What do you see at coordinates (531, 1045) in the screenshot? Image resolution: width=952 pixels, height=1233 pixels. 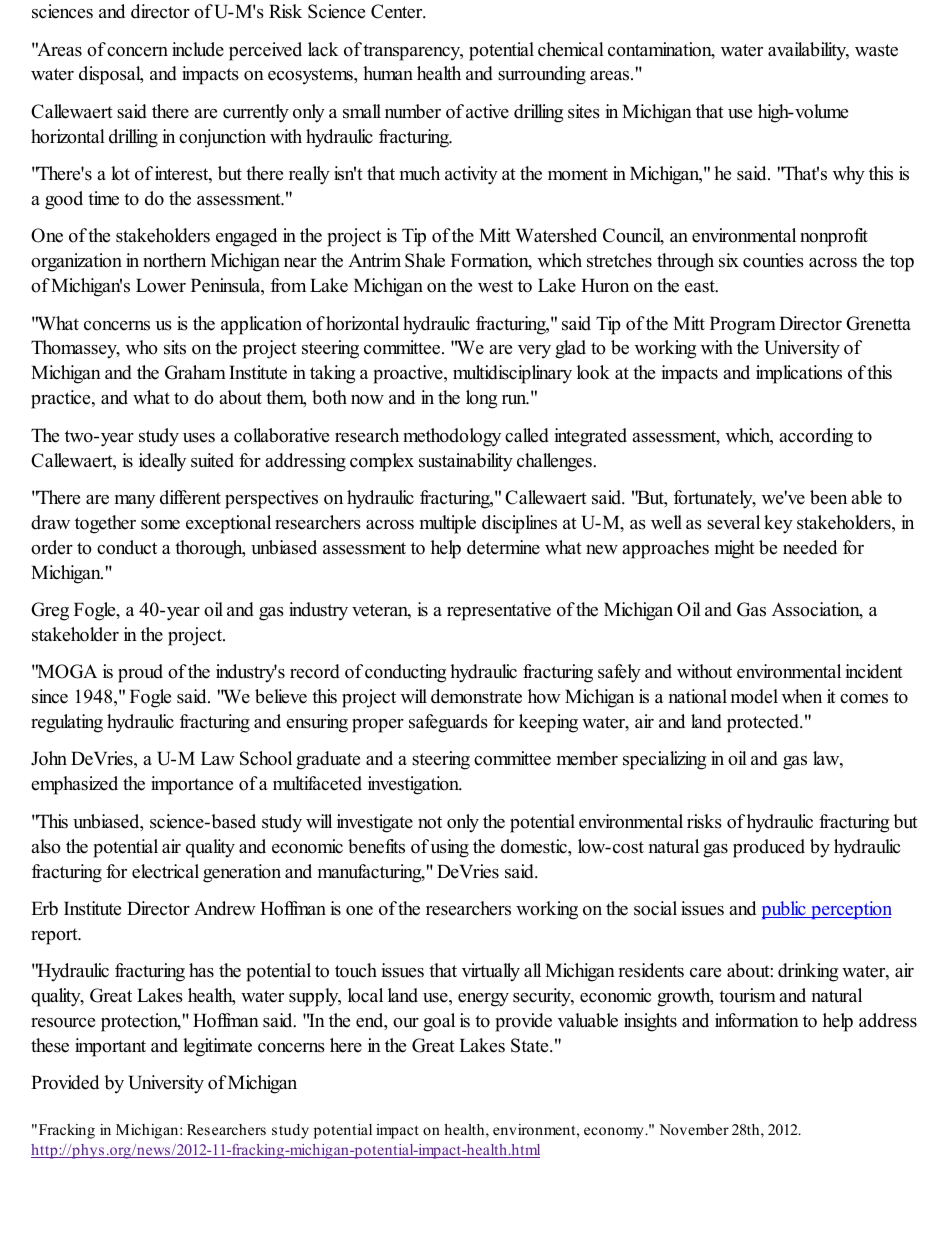 I see `State` at bounding box center [531, 1045].
